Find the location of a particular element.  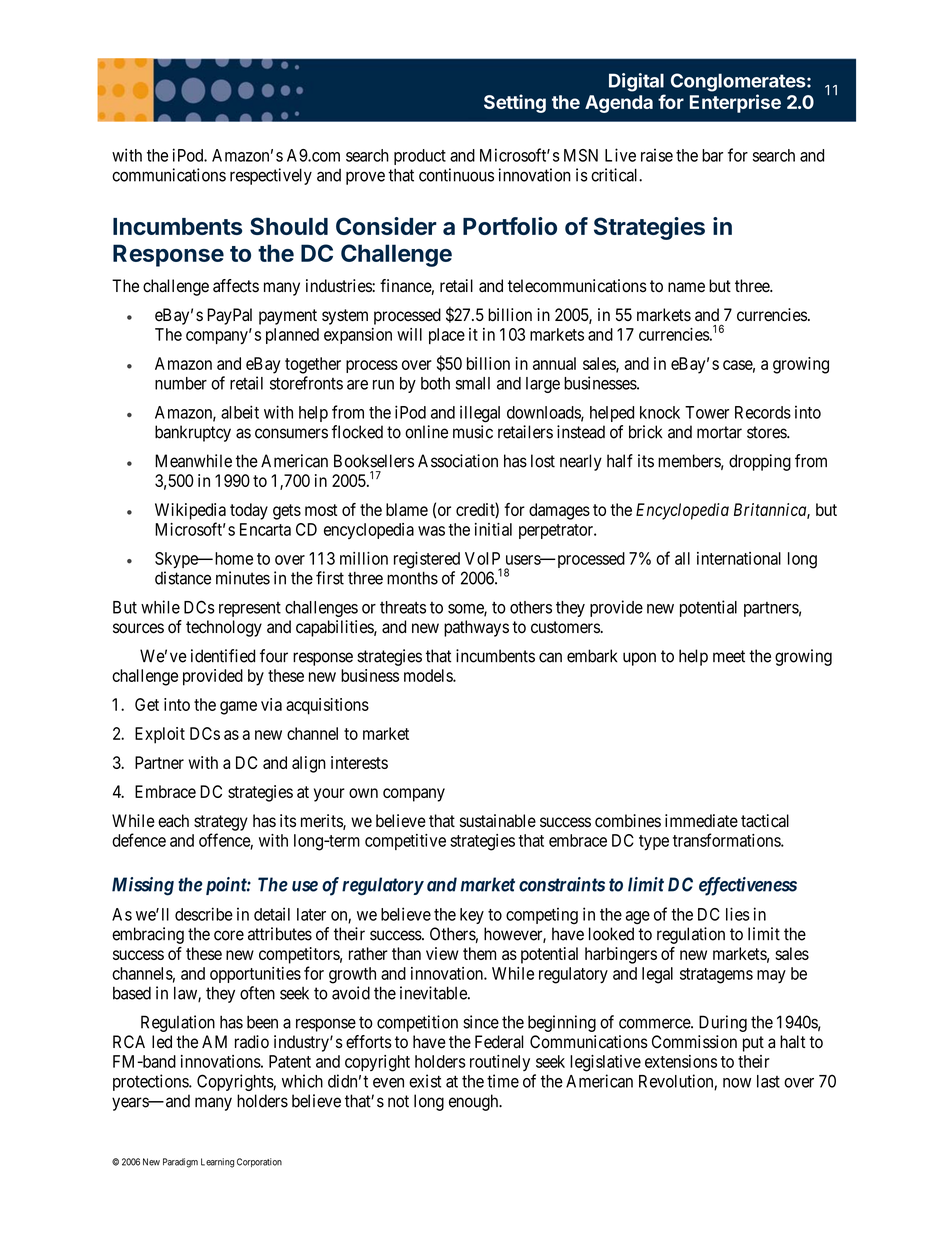

Learning is located at coordinates (217, 1163).
